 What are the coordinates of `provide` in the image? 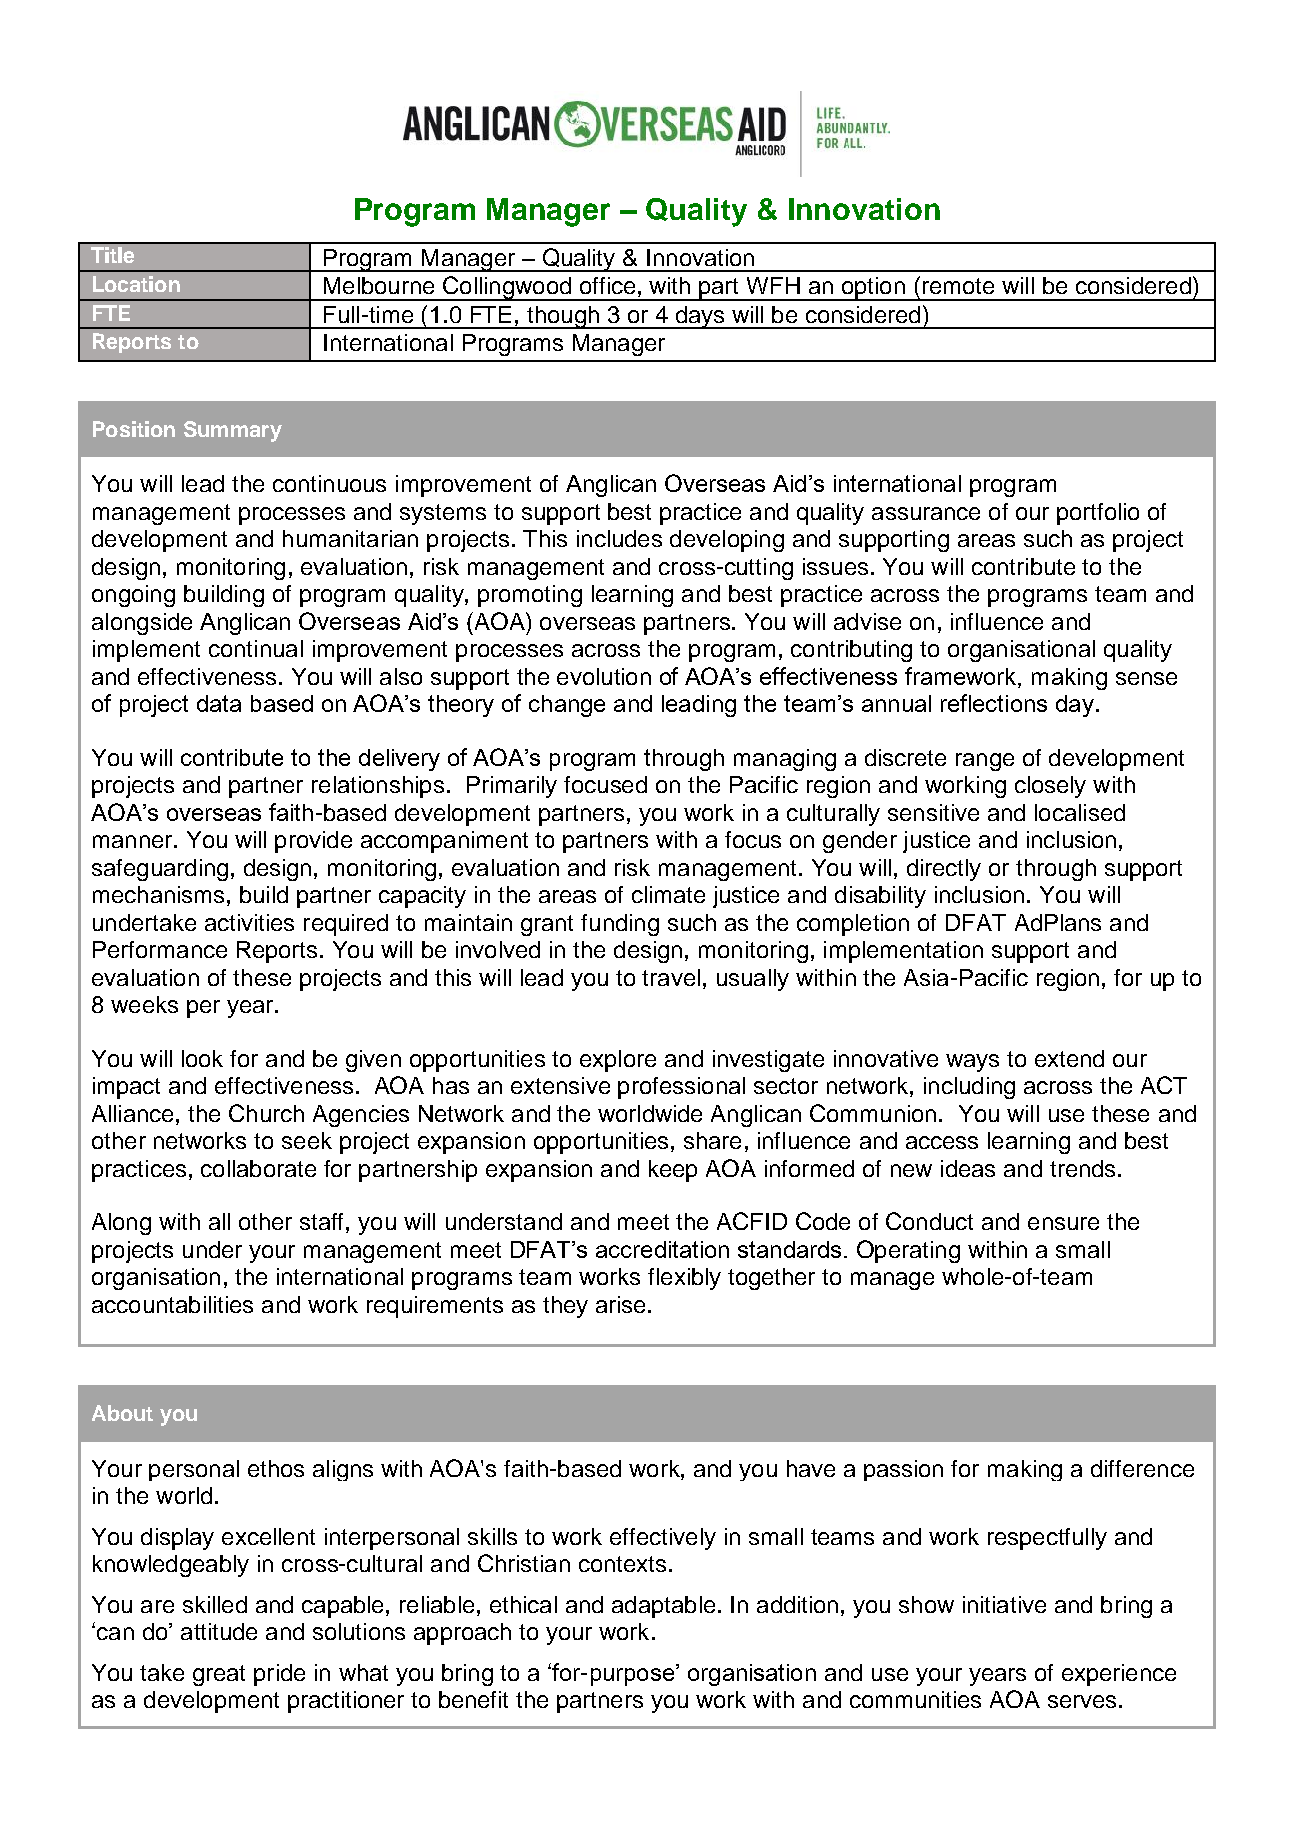 It's located at (313, 842).
